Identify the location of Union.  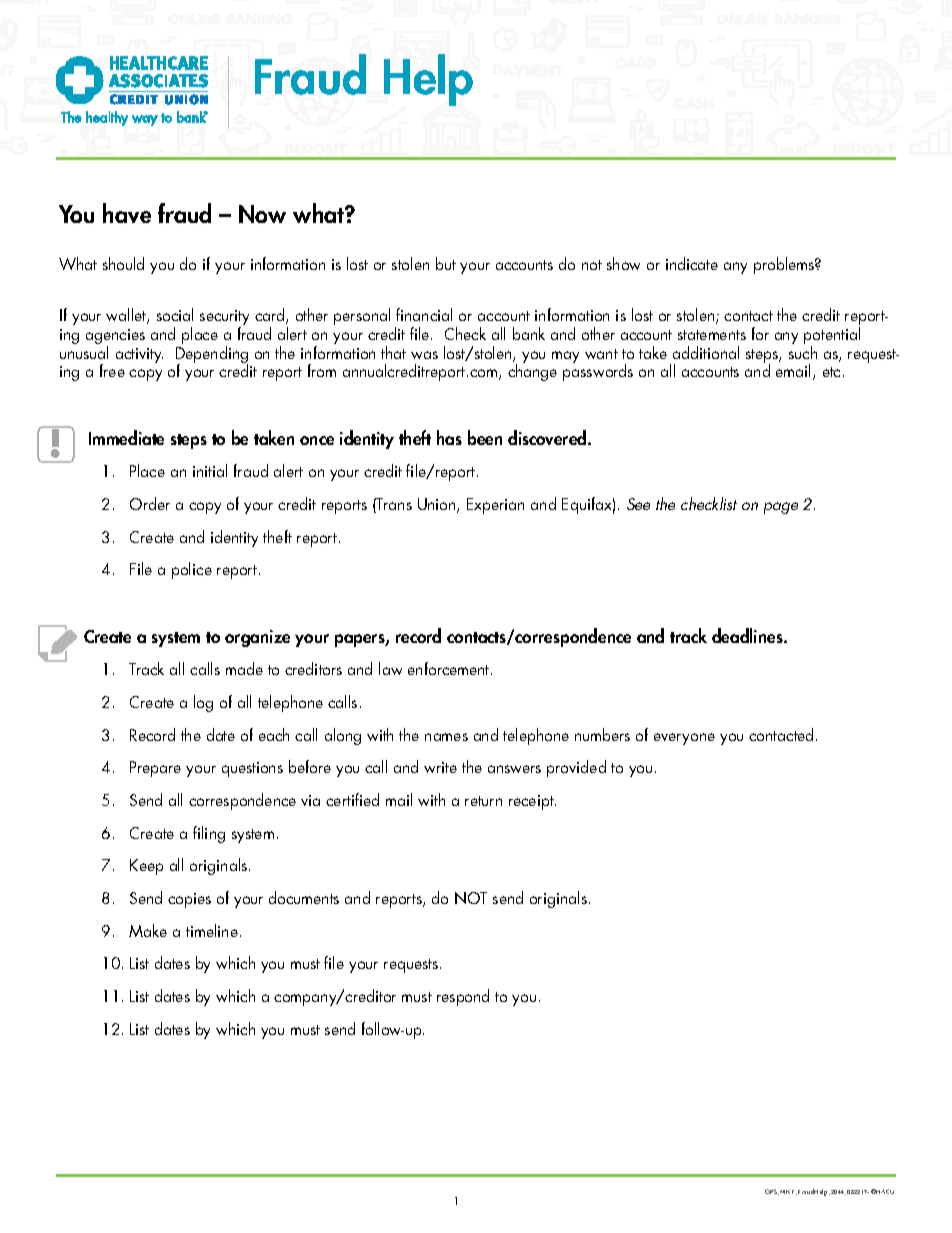
(438, 505).
